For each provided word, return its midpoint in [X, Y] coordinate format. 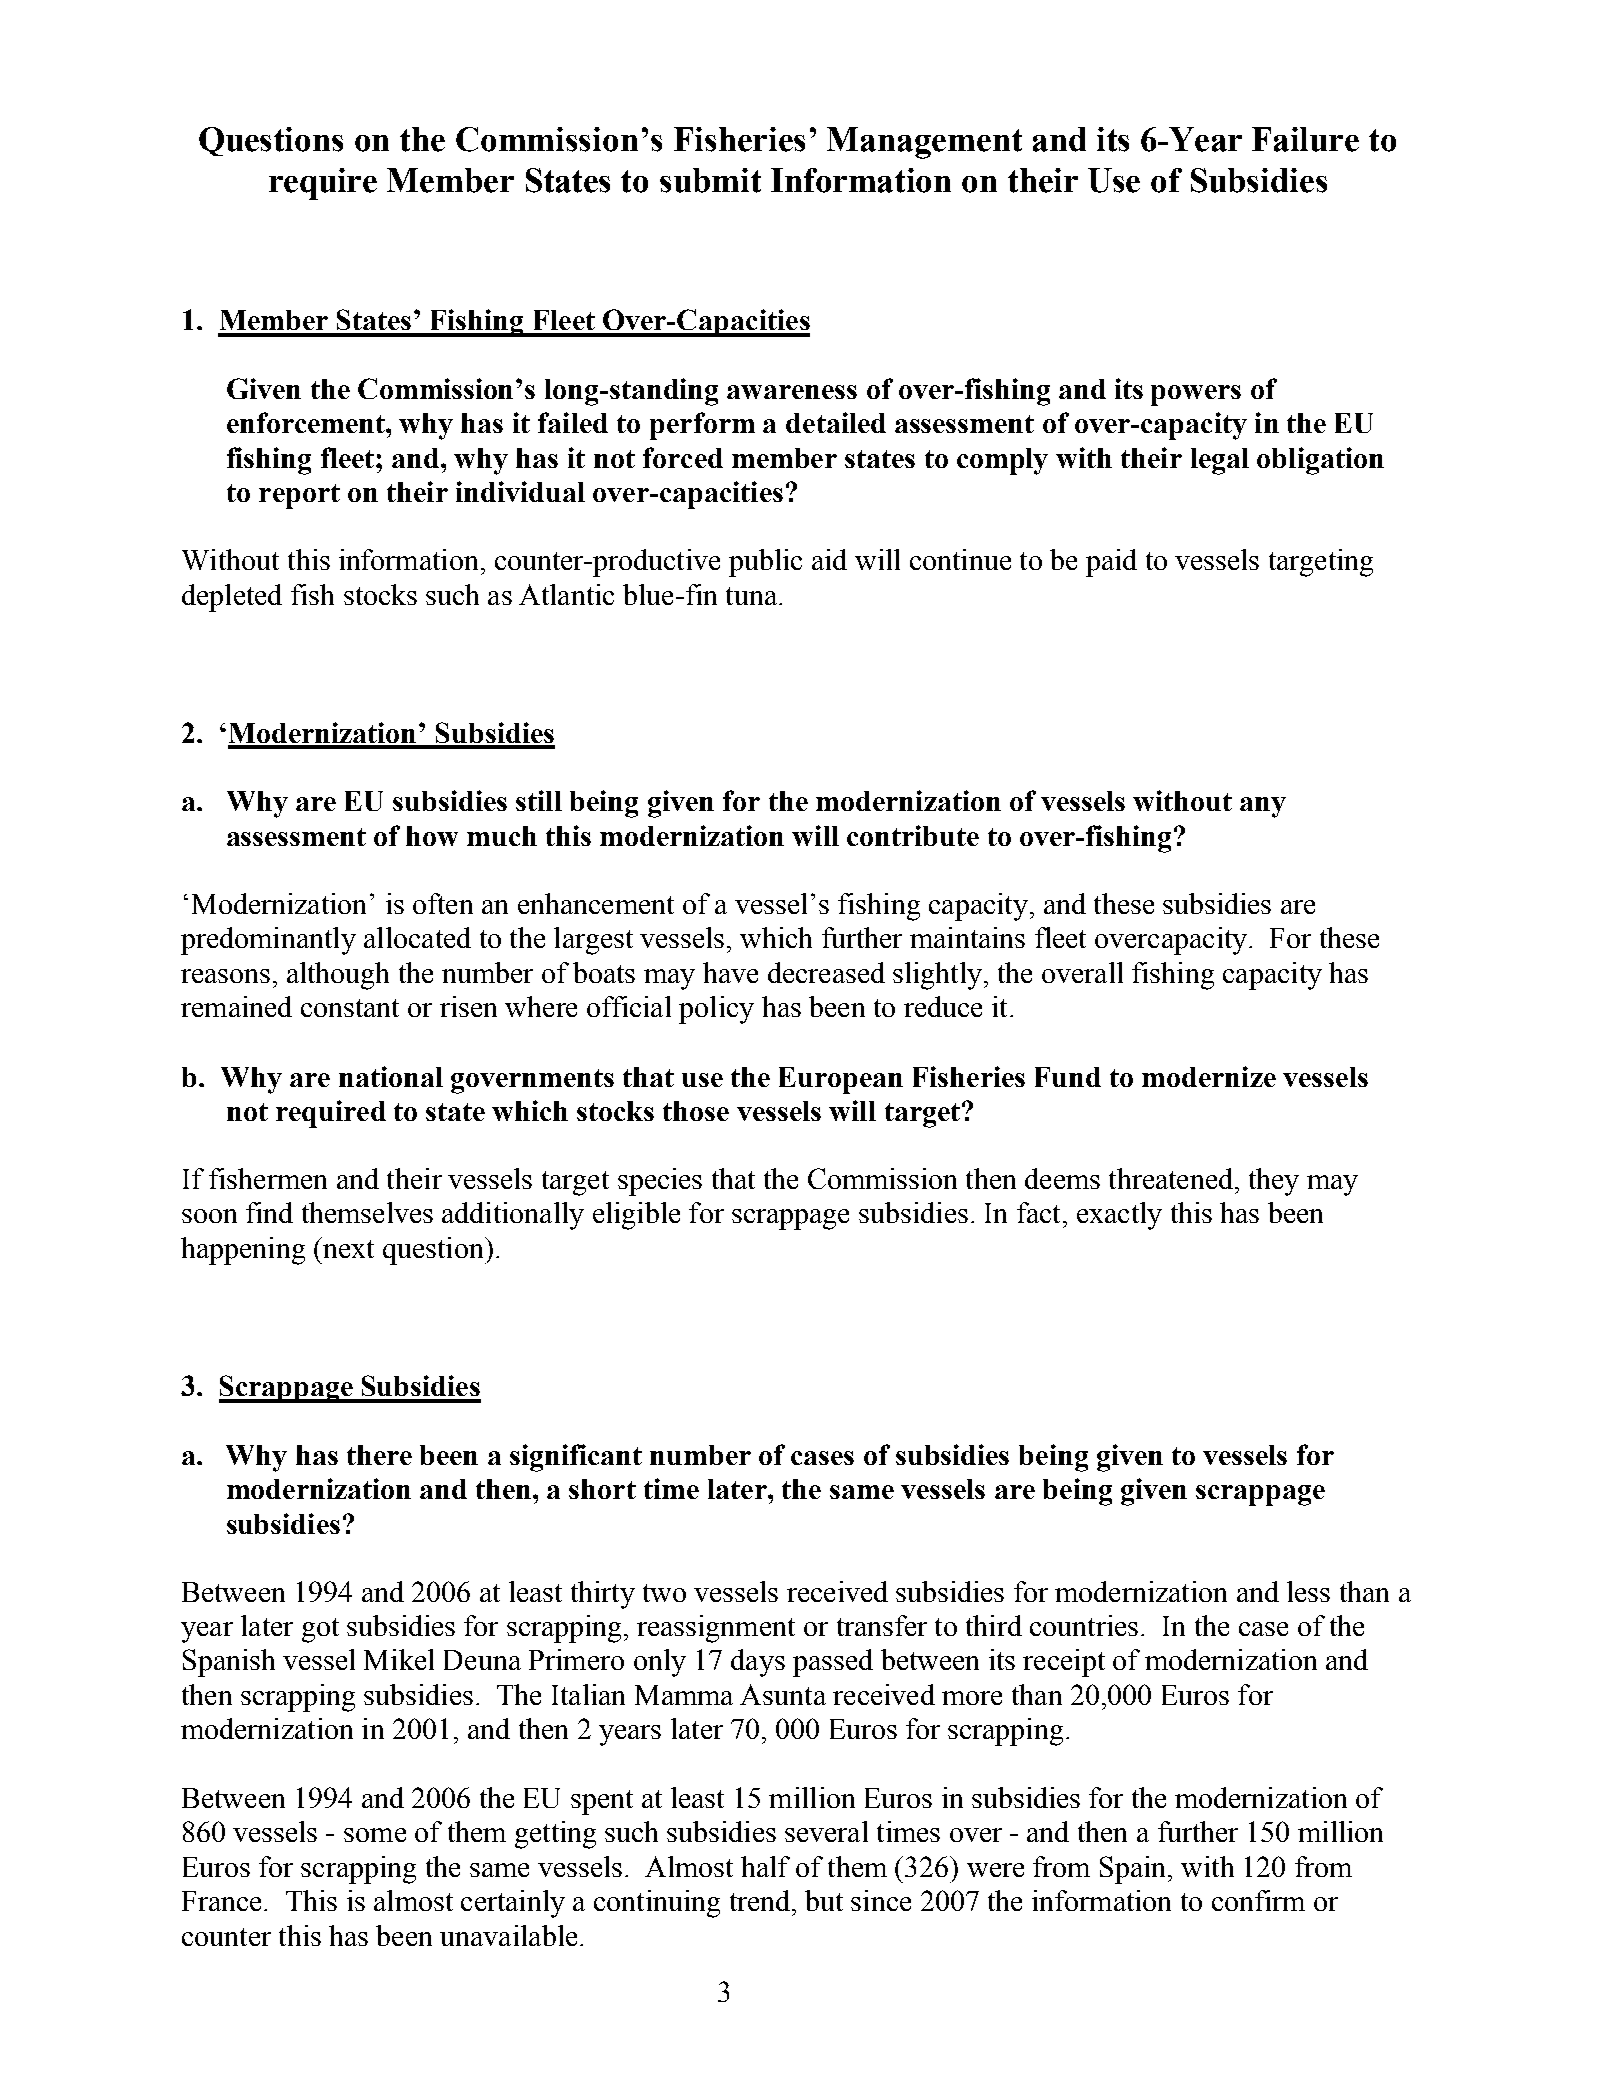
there [379, 1455]
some [375, 1835]
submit [710, 180]
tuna [751, 596]
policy [716, 1010]
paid [1111, 563]
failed [573, 422]
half [765, 1866]
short [602, 1489]
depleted [232, 598]
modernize [1209, 1076]
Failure [1305, 139]
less [1308, 1591]
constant [350, 1008]
